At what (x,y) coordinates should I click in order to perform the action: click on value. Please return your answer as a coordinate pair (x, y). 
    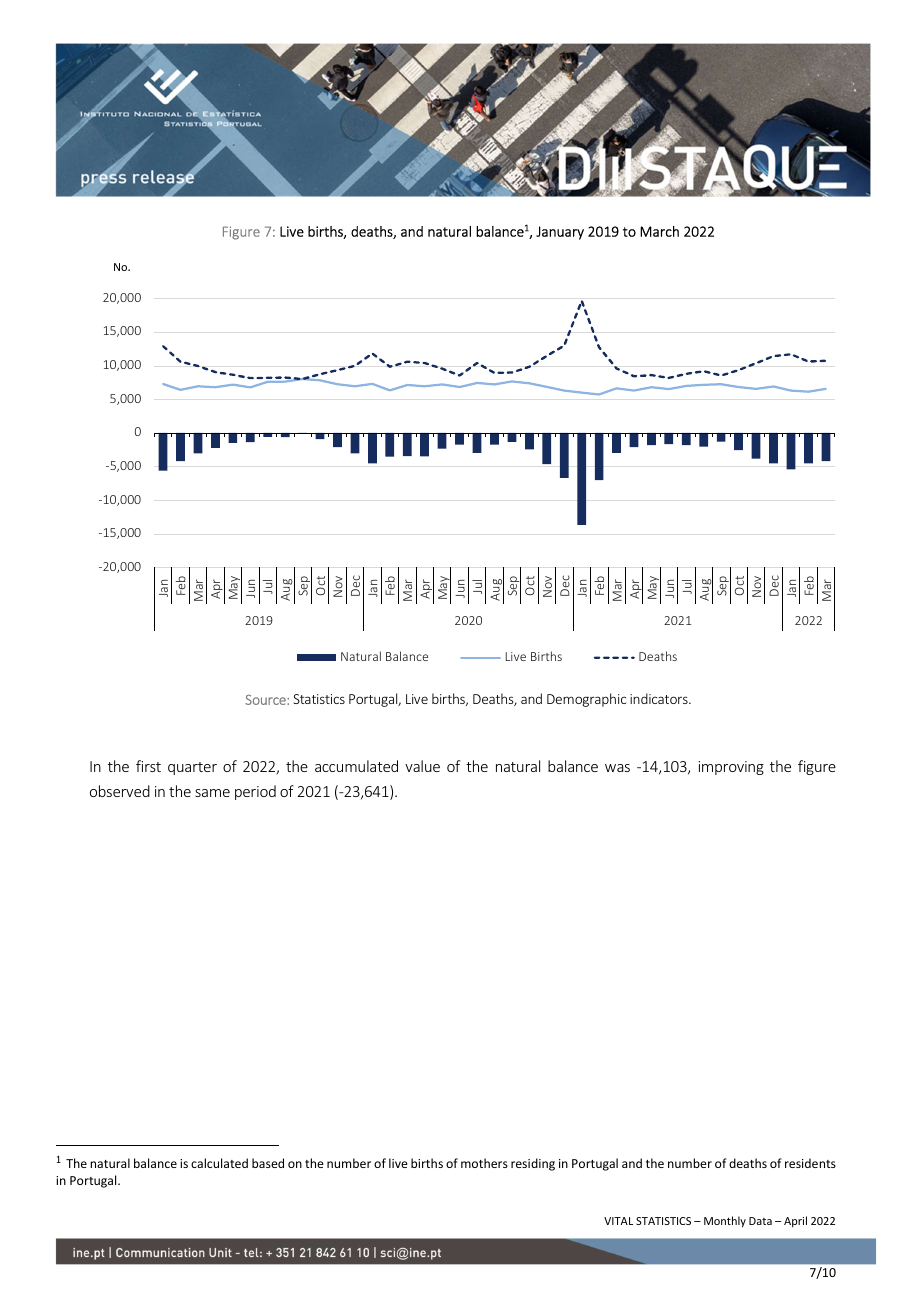
    Looking at the image, I should click on (422, 766).
